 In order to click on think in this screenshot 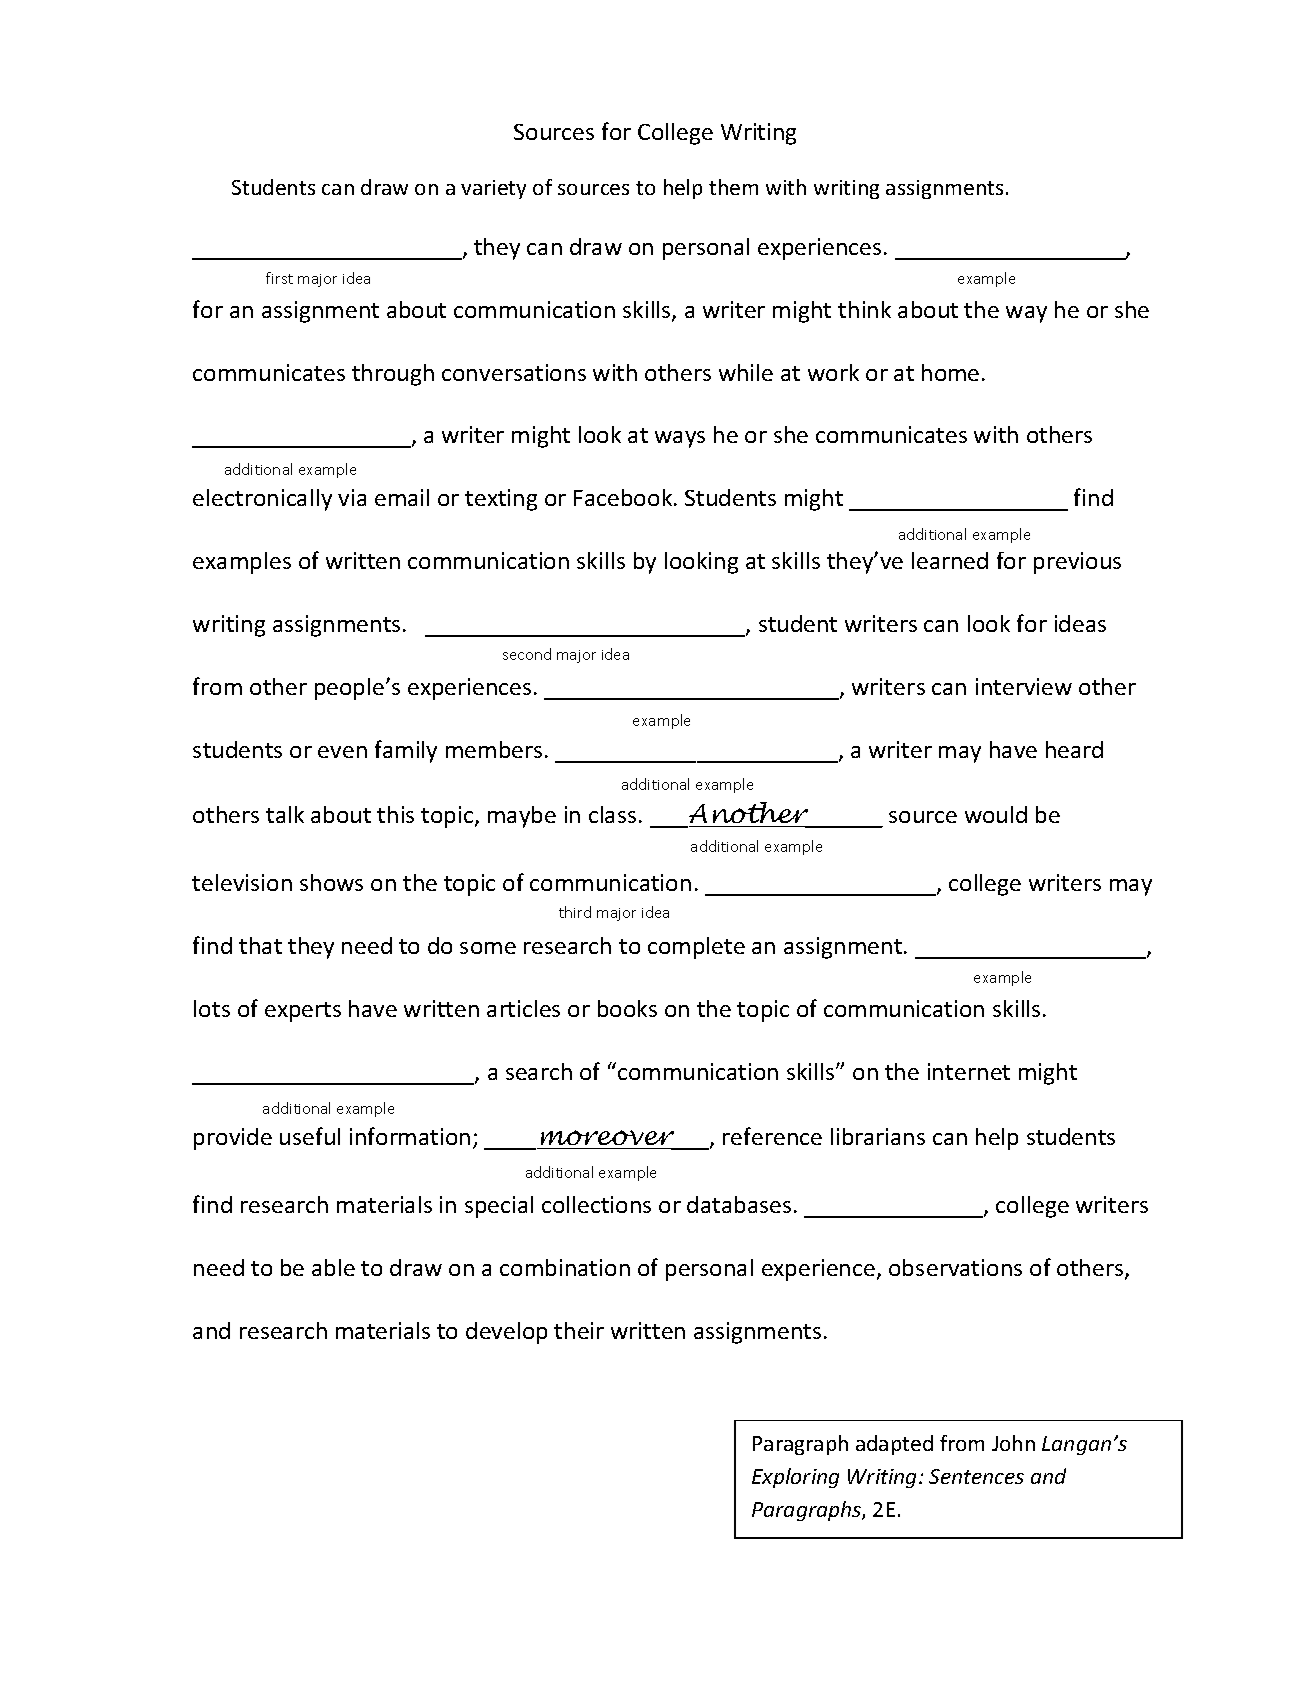, I will do `click(864, 309)`.
